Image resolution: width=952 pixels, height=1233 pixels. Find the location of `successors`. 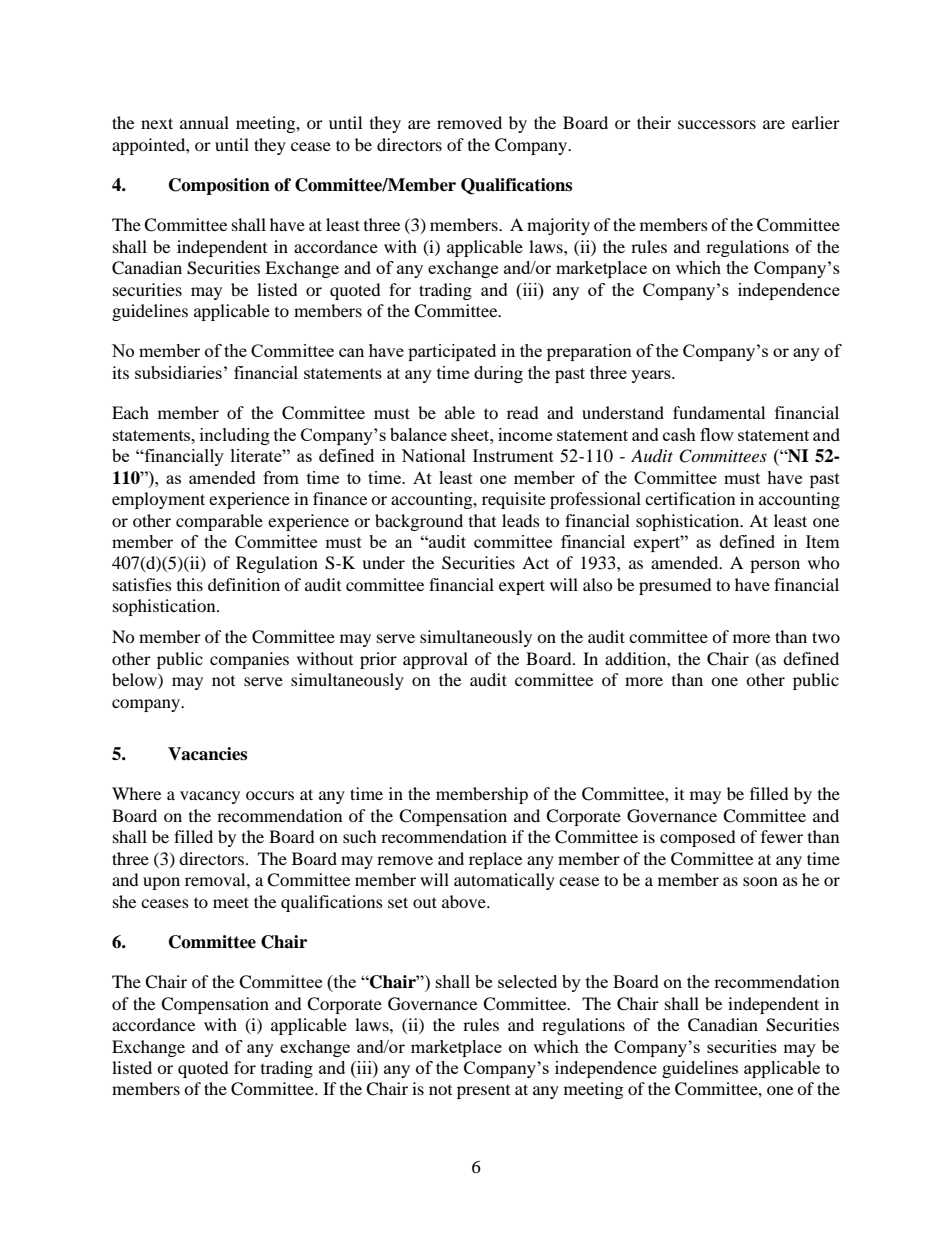

successors is located at coordinates (717, 124).
